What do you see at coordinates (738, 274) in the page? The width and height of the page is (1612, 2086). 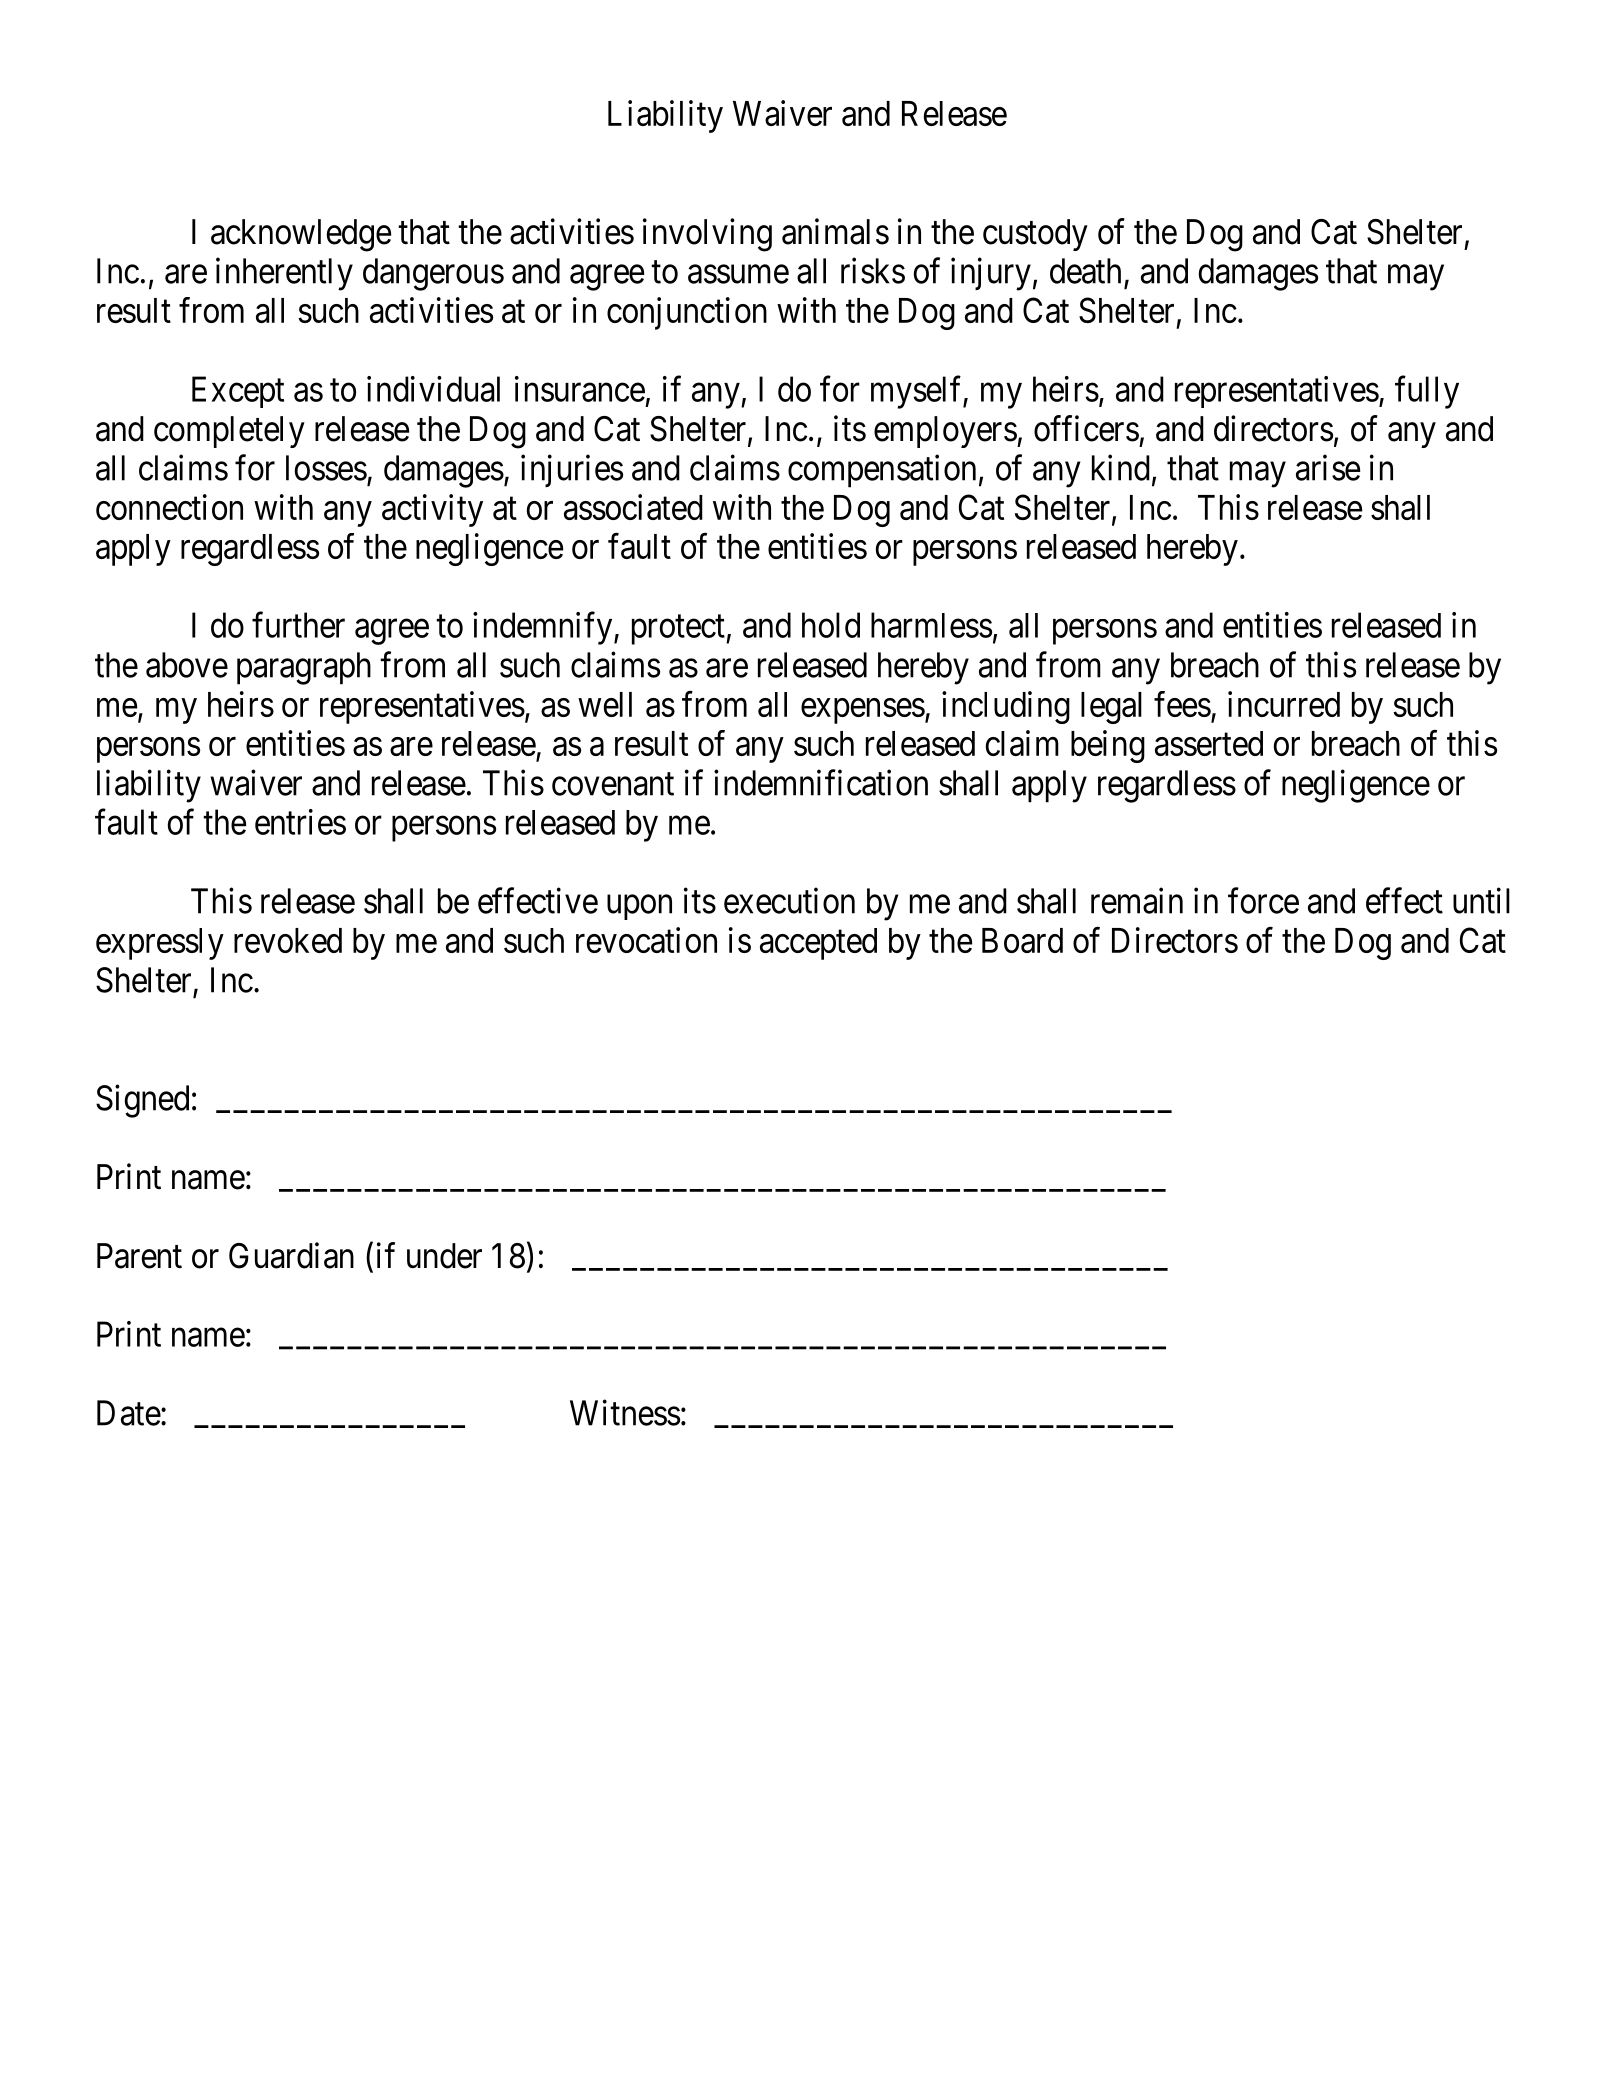 I see `assume` at bounding box center [738, 274].
